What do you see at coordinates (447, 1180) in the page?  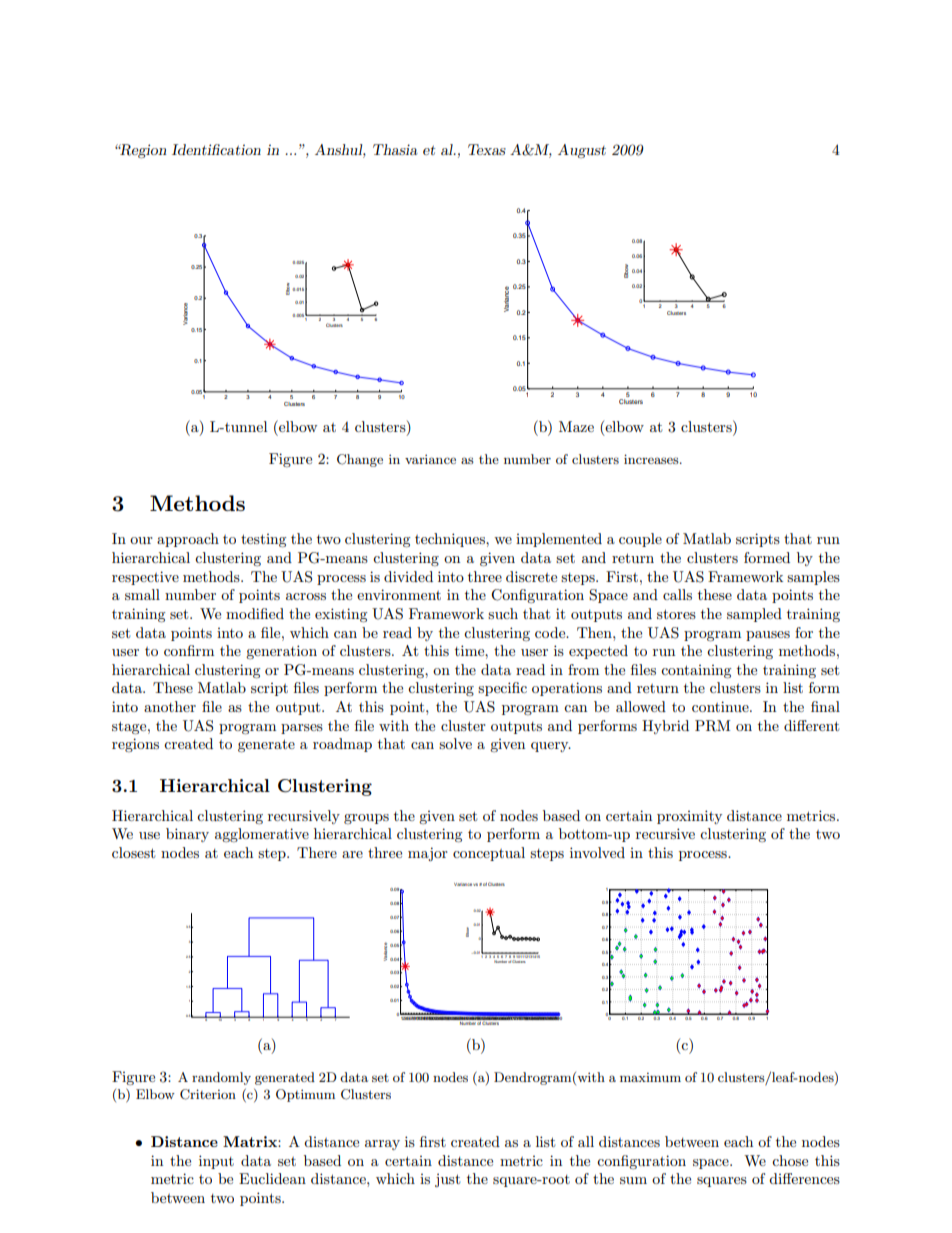 I see `just` at bounding box center [447, 1180].
